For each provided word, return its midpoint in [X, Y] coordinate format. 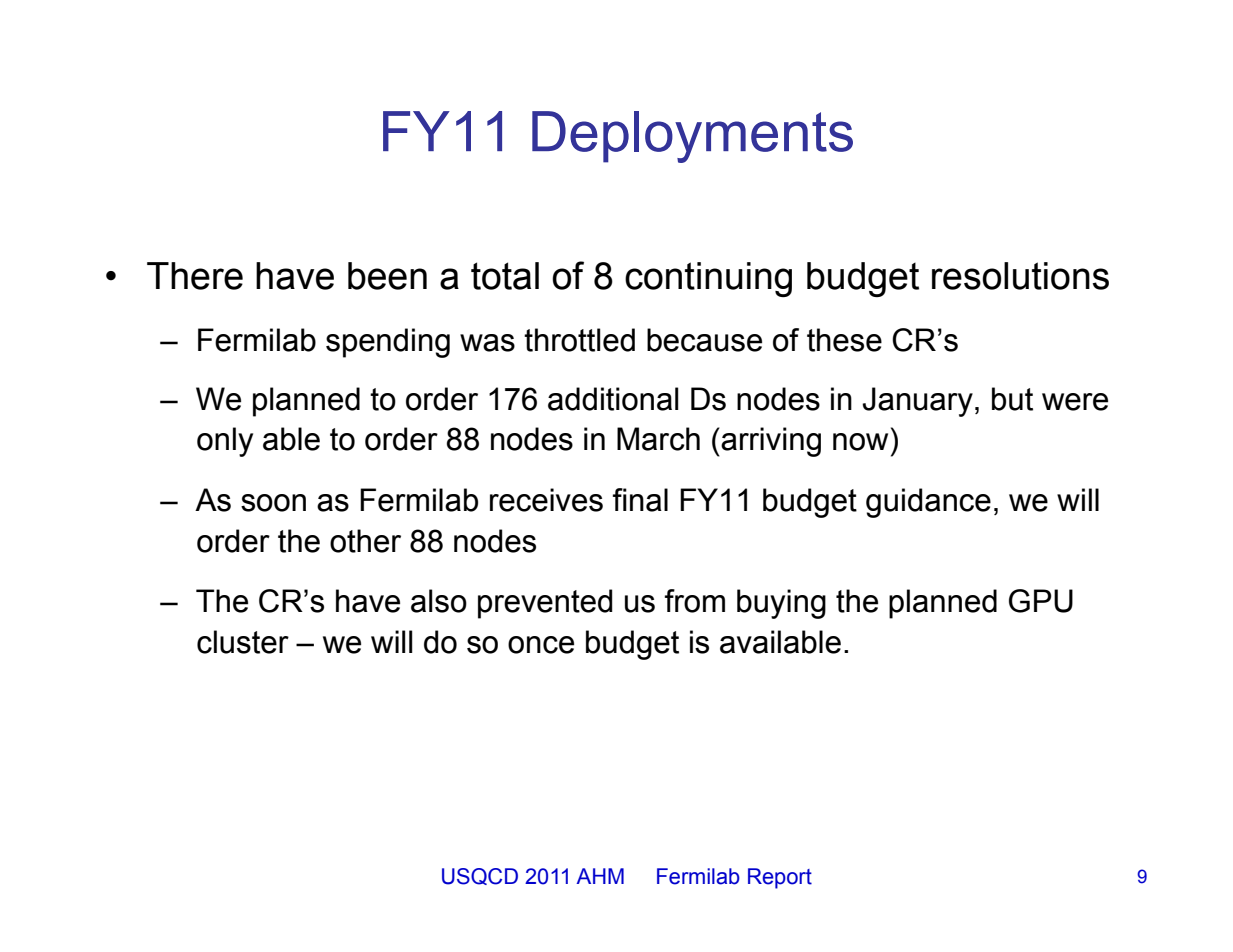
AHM [600, 876]
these [844, 340]
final [640, 500]
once [541, 645]
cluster [243, 642]
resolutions [1020, 276]
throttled [579, 340]
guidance [928, 503]
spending [388, 343]
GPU [1041, 601]
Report [780, 878]
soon [273, 503]
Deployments [692, 137]
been [387, 276]
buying [781, 604]
